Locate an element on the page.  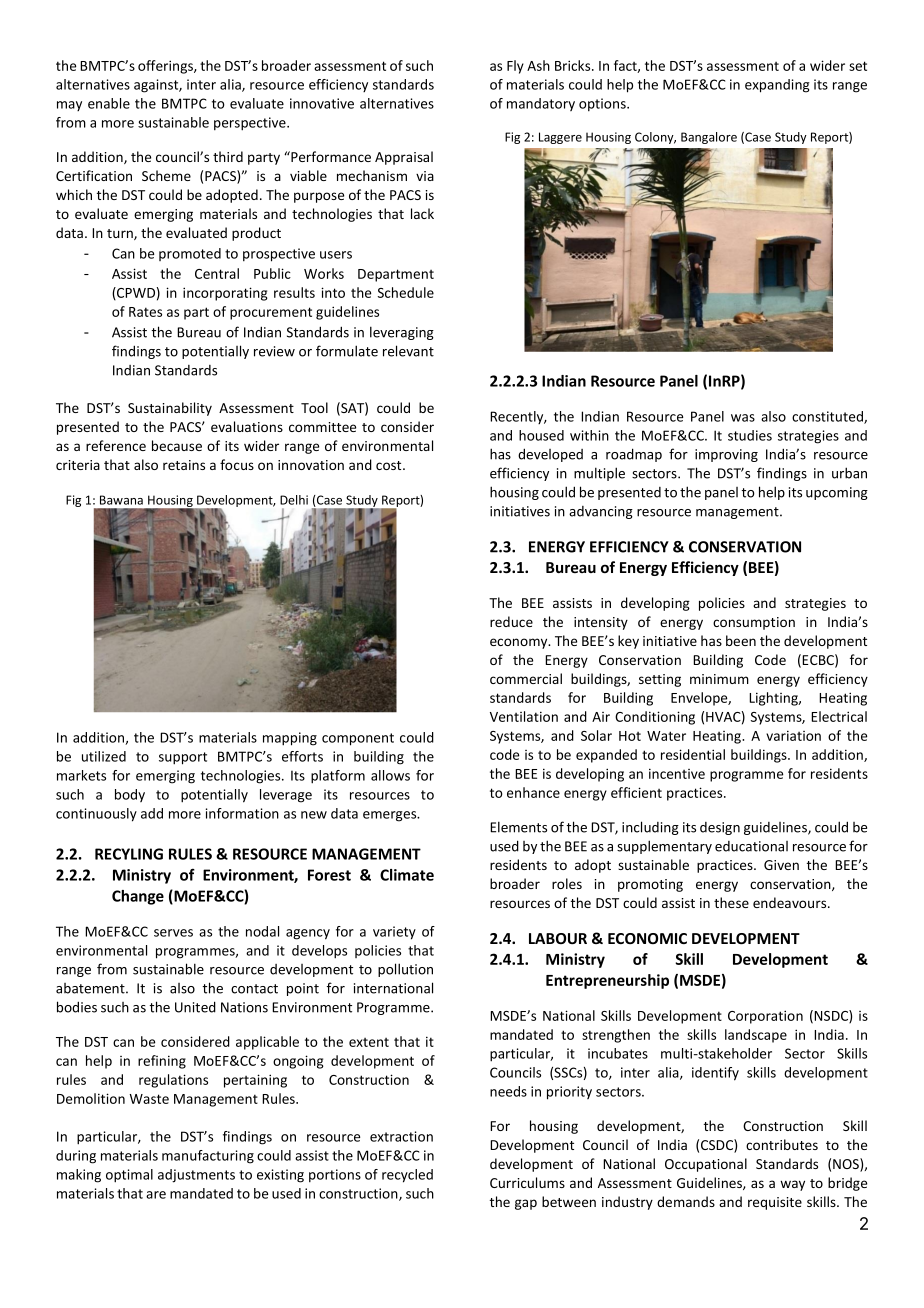
enable is located at coordinates (109, 103).
